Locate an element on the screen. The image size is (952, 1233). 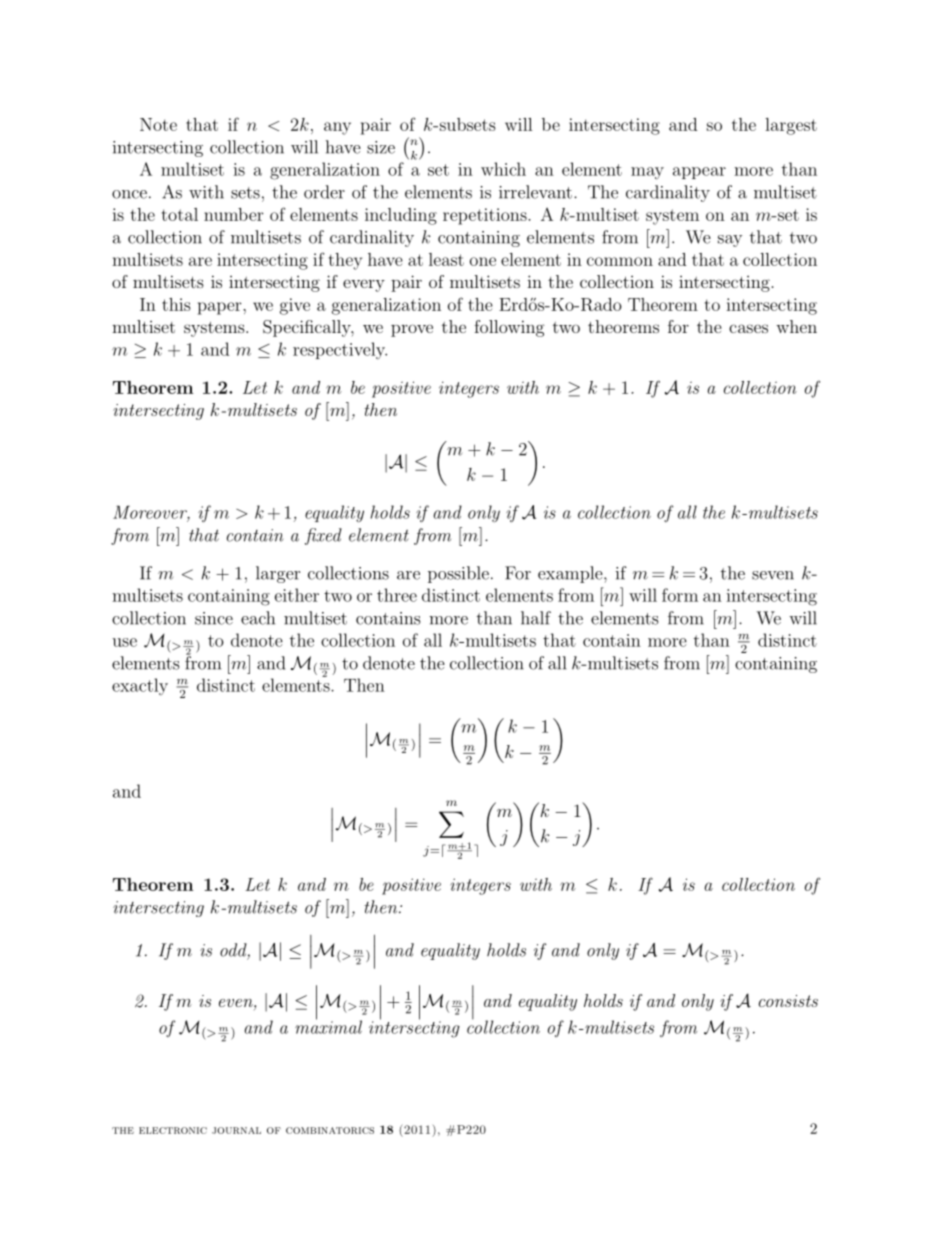
exactly is located at coordinates (140, 686).
